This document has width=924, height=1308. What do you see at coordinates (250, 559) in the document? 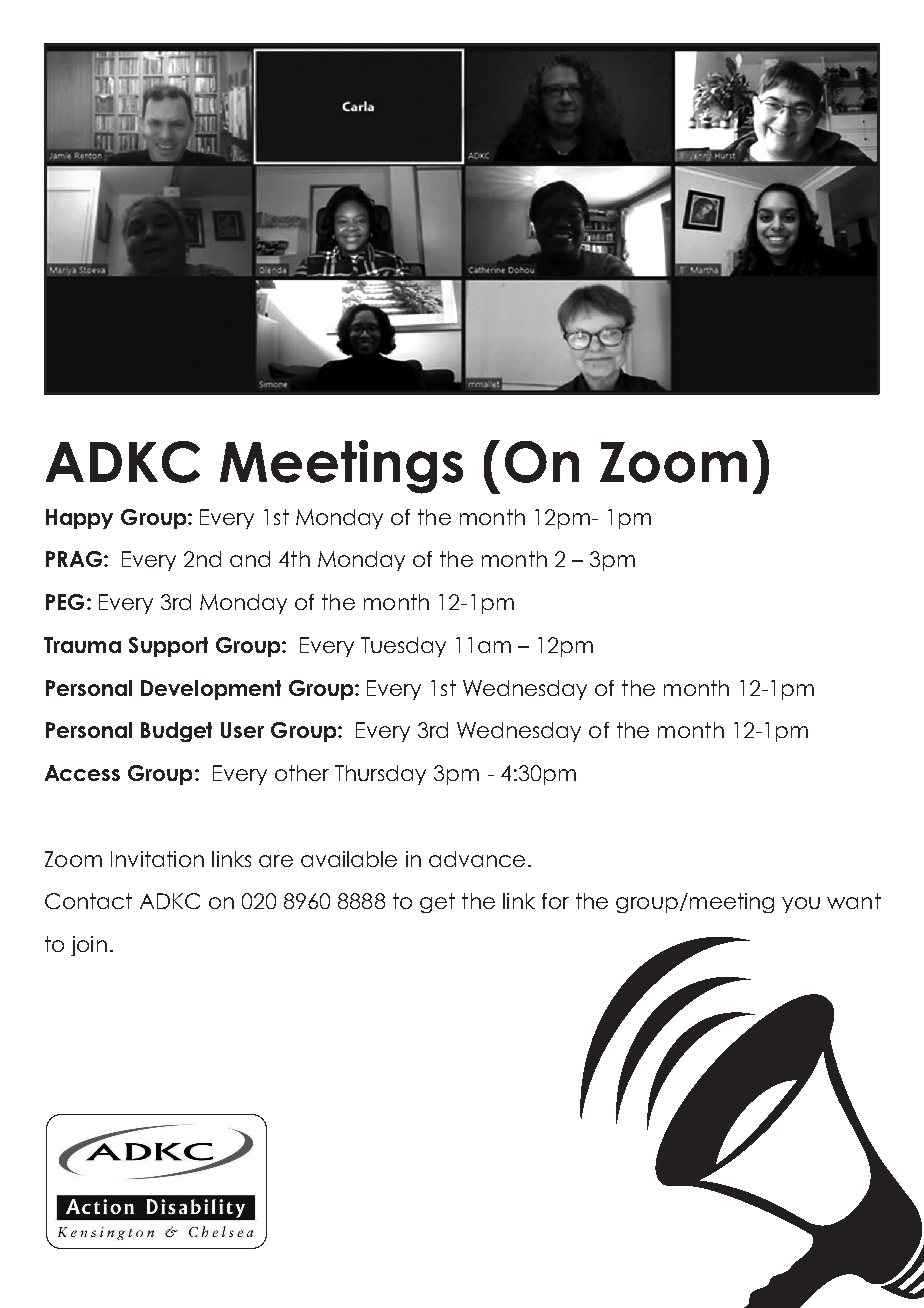
I see `and` at bounding box center [250, 559].
